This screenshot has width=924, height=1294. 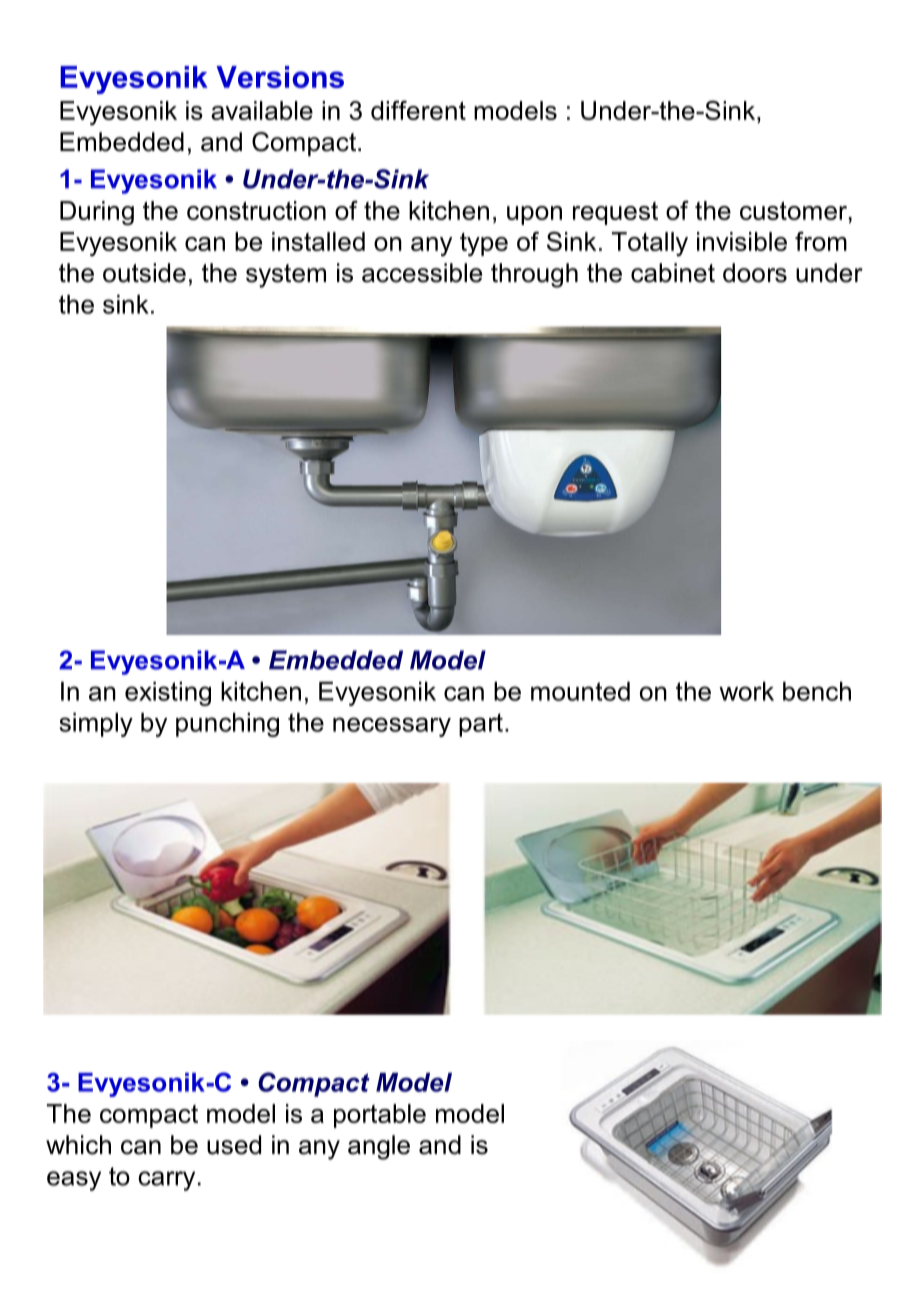 I want to click on different, so click(x=418, y=110).
